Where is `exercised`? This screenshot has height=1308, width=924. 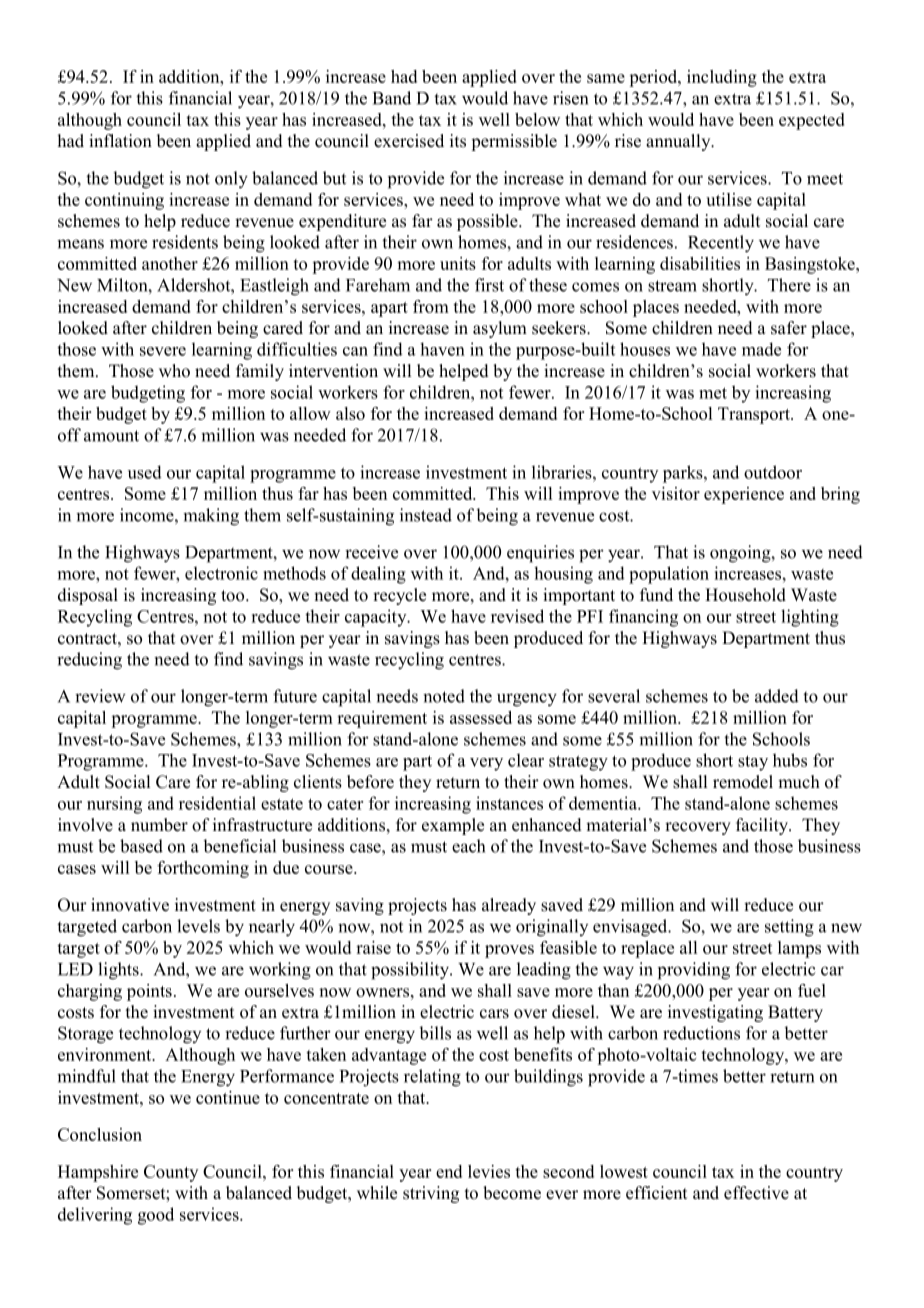
exercised is located at coordinates (409, 141).
